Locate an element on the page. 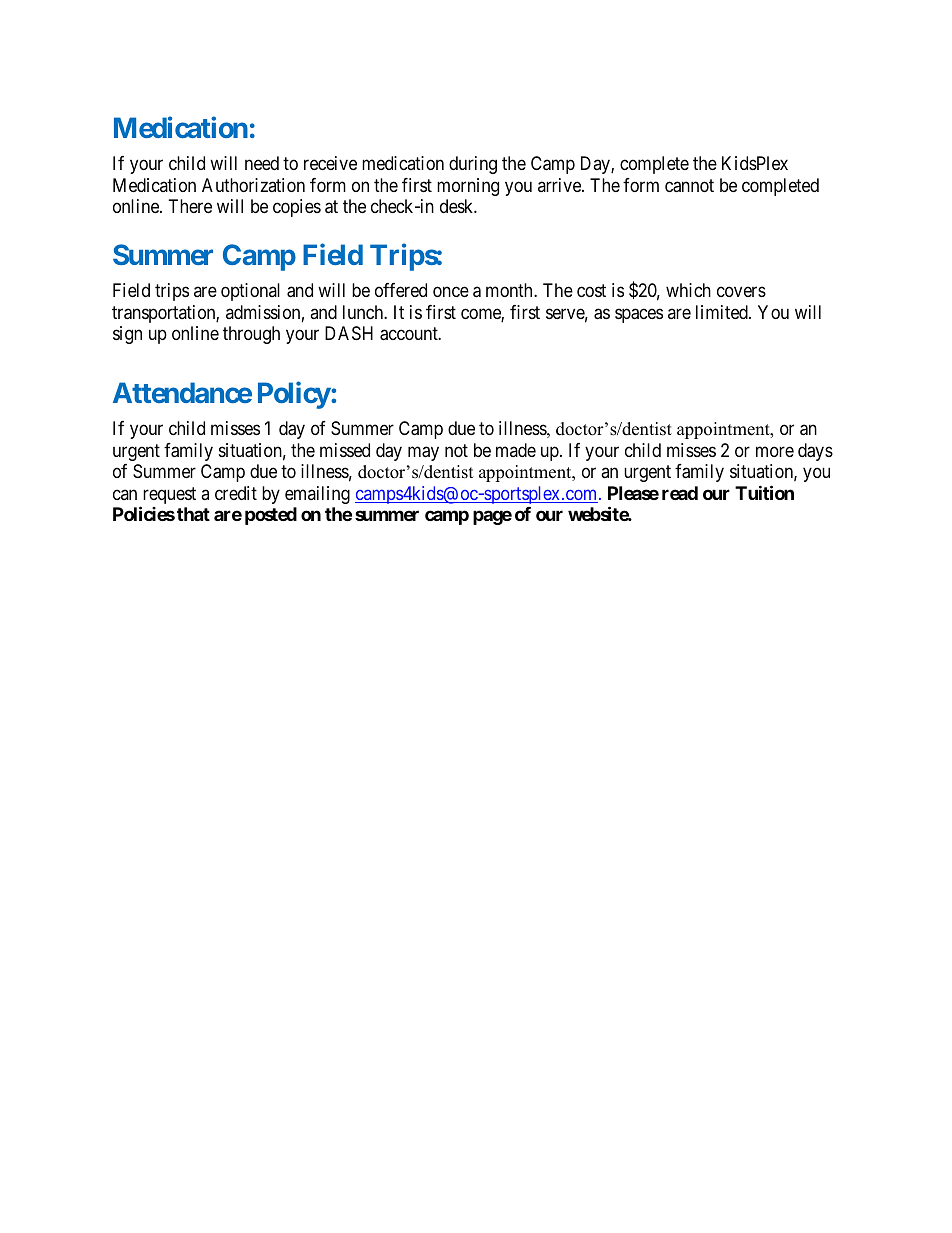  emailing is located at coordinates (317, 495).
